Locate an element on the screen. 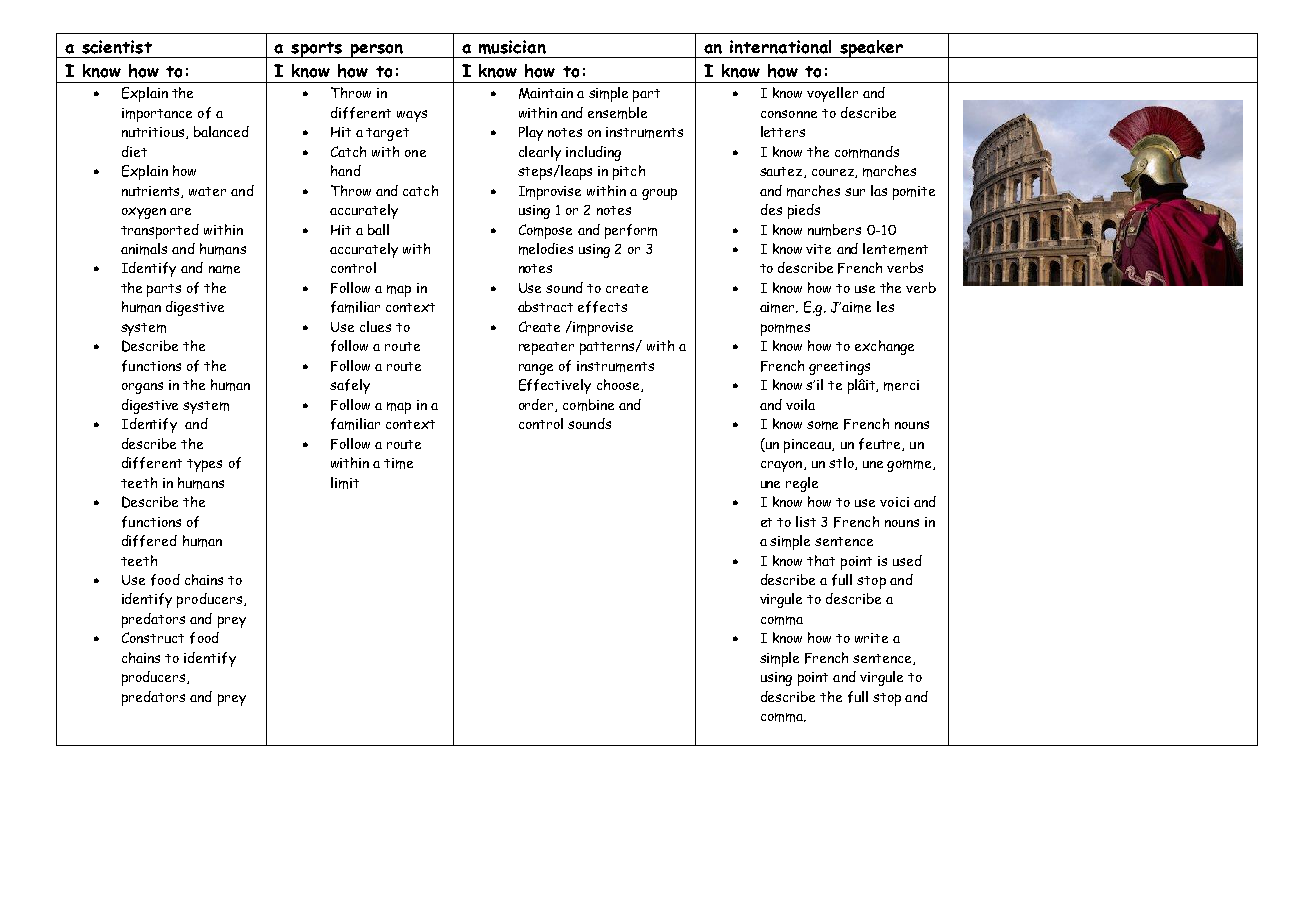 The width and height of the screenshot is (1308, 924). that is located at coordinates (821, 560).
